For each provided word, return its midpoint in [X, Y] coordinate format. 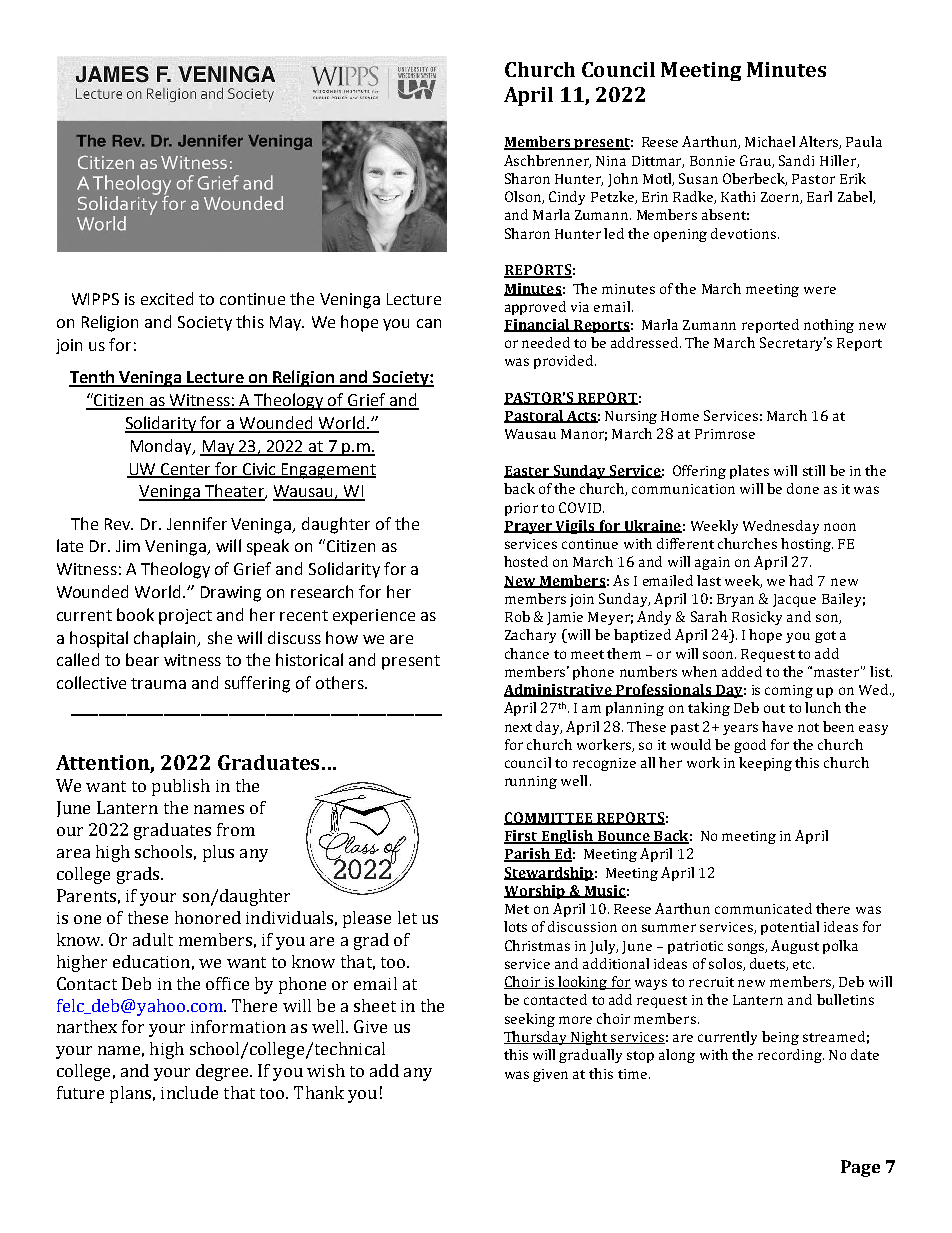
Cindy [567, 198]
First [522, 837]
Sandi [796, 160]
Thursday [537, 1038]
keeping [765, 764]
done [803, 488]
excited [167, 298]
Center [186, 470]
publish [181, 787]
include [189, 1092]
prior [521, 509]
